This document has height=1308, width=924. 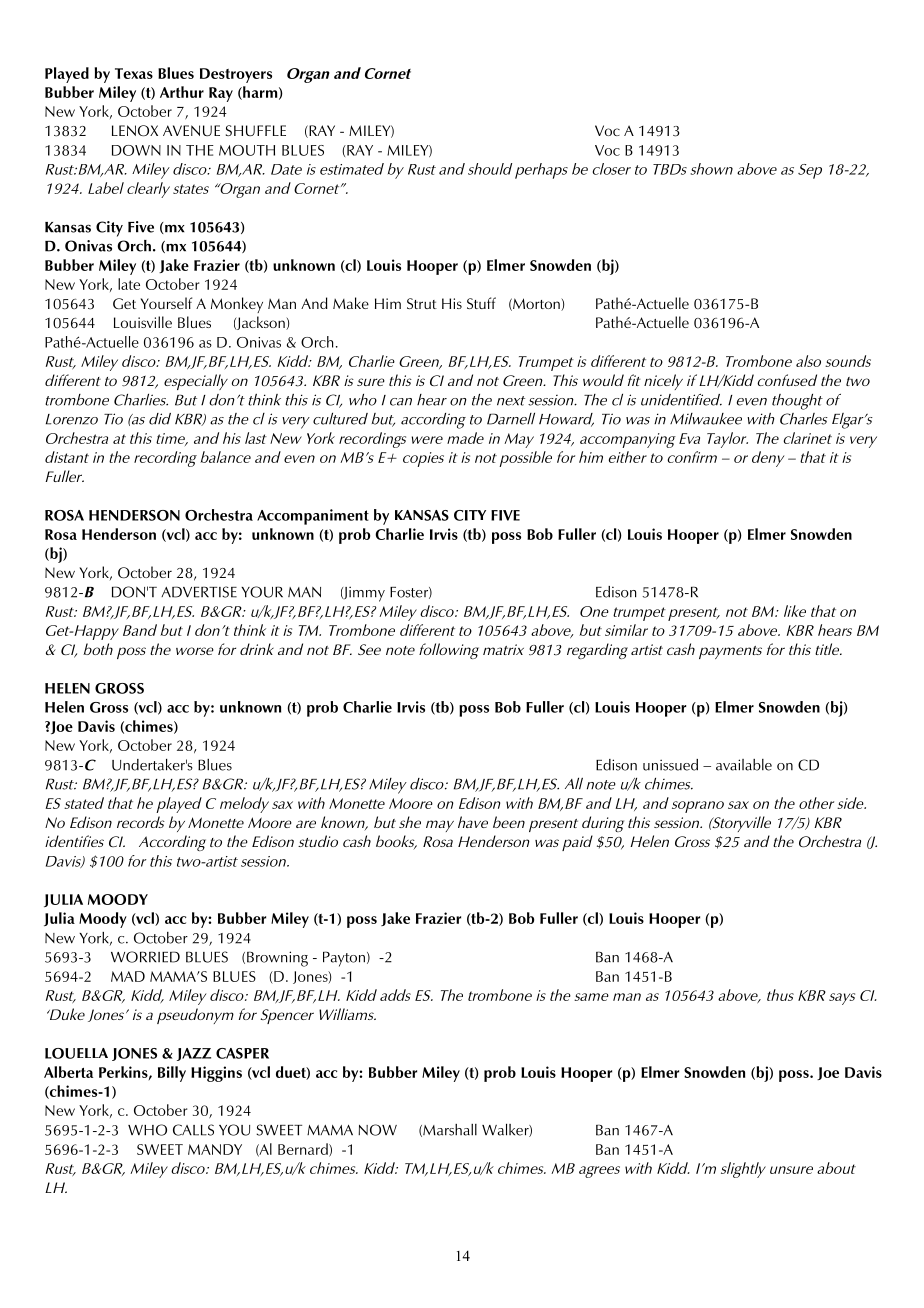 I want to click on CALLS, so click(x=193, y=1130).
